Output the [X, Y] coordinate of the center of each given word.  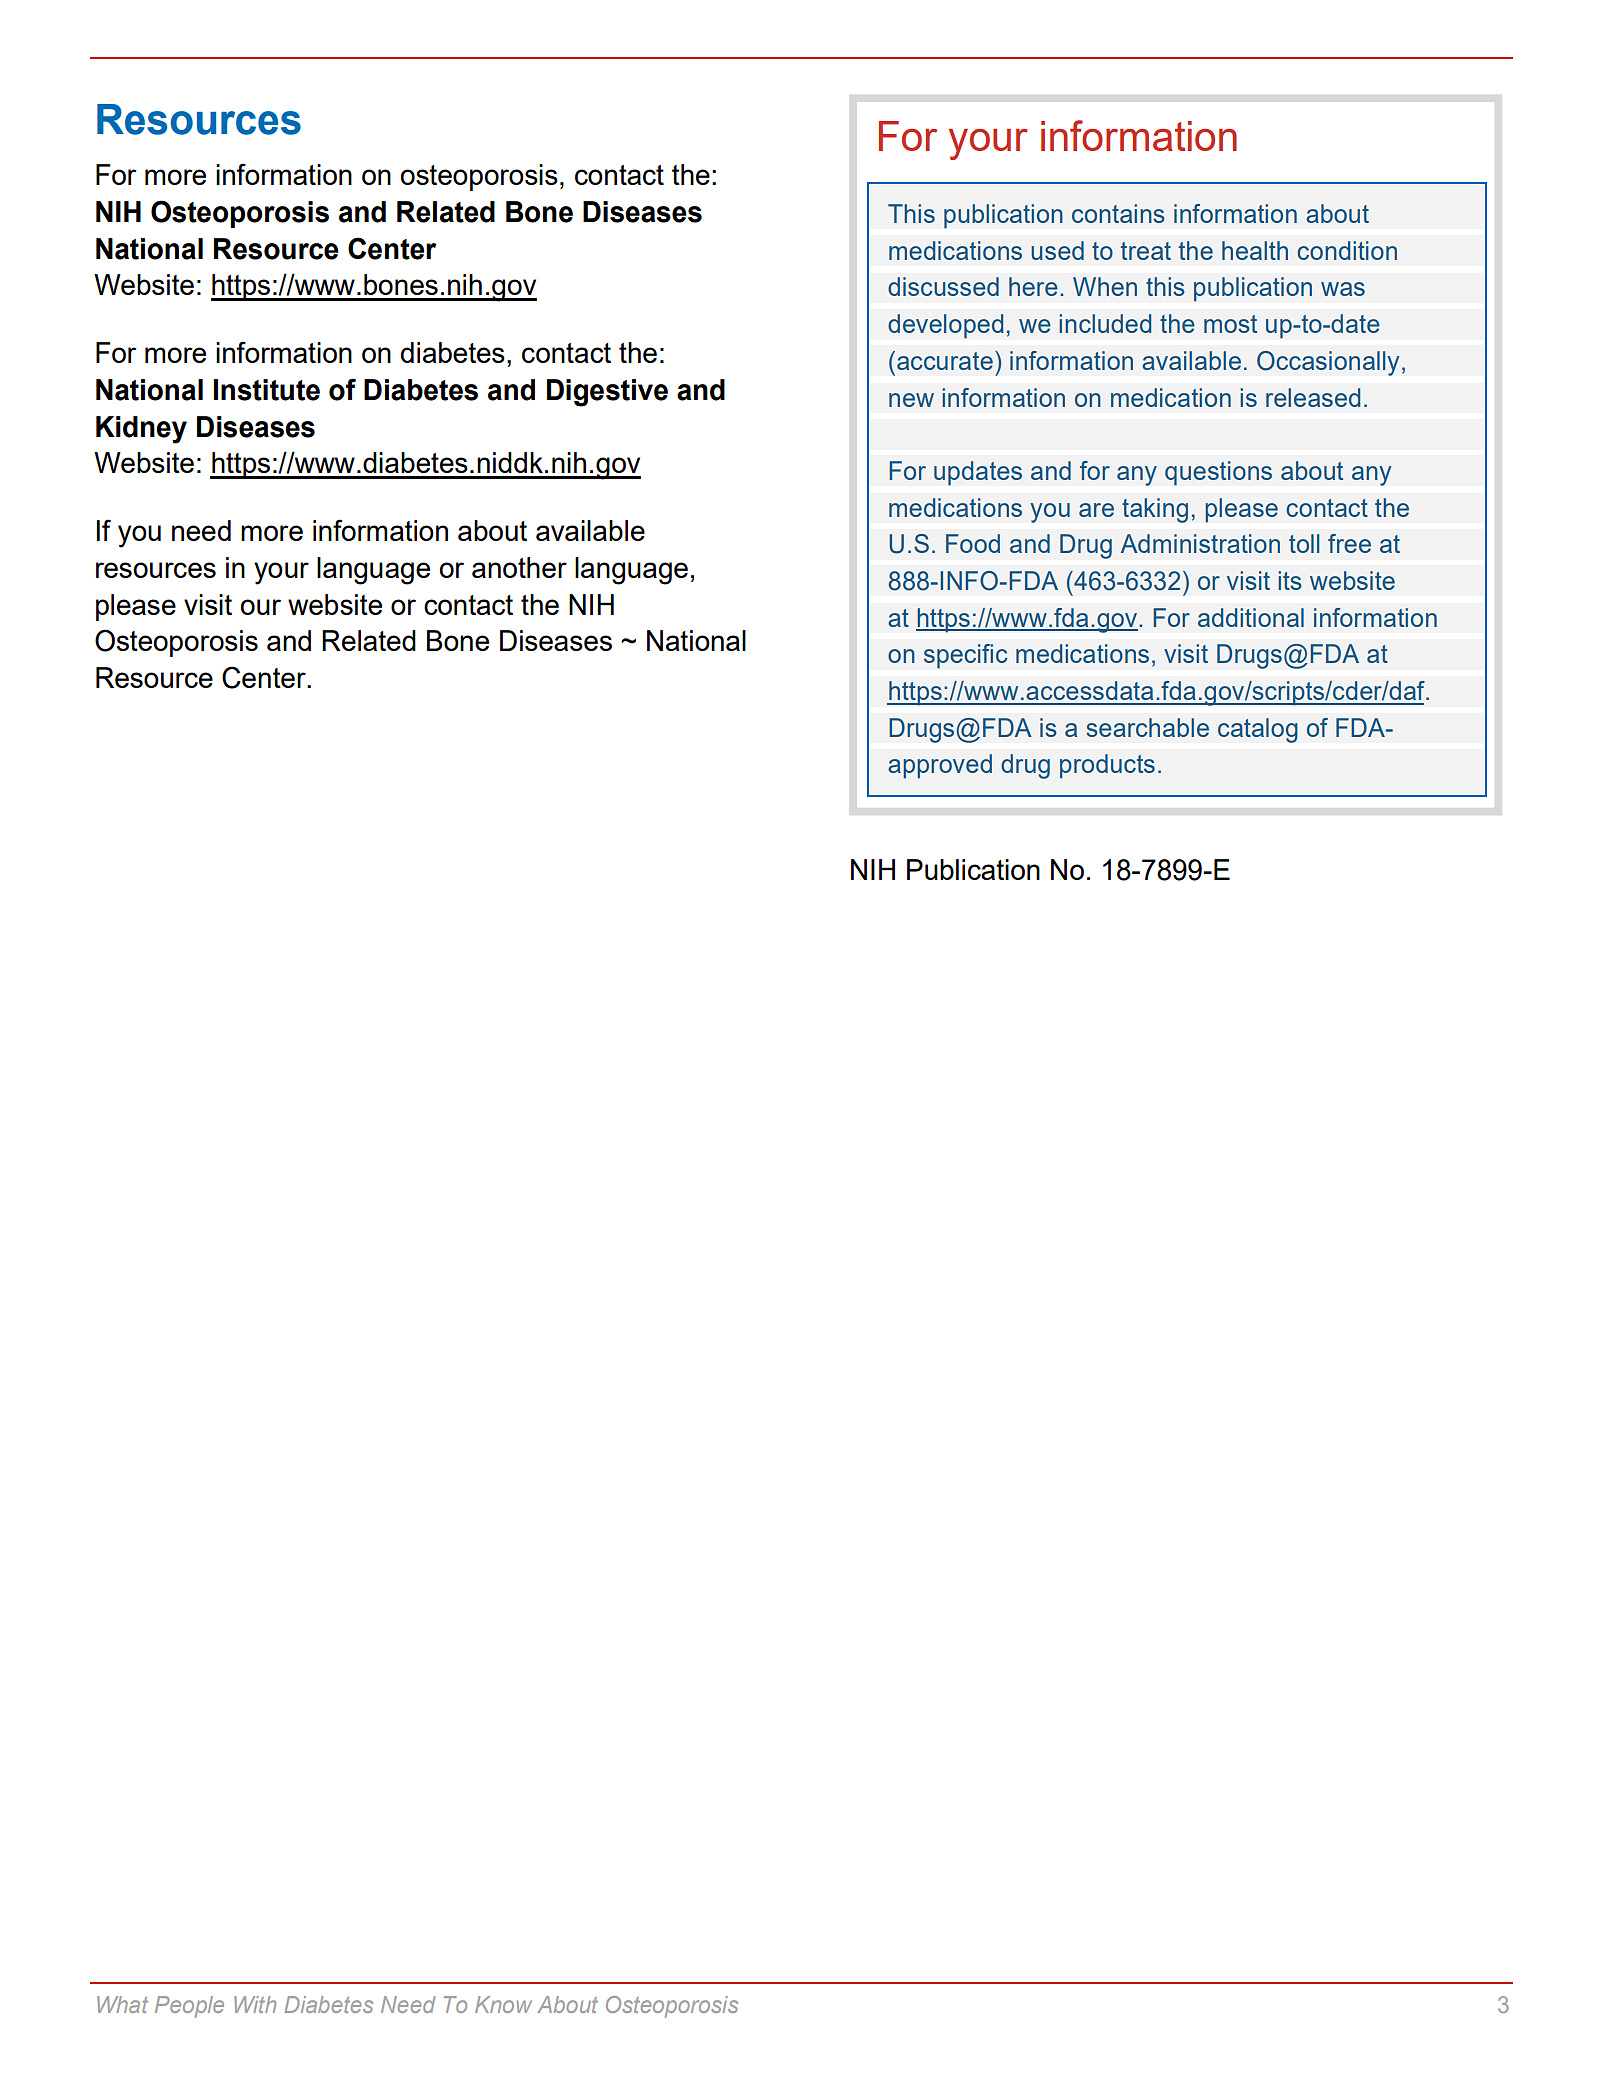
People [189, 2007]
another [519, 567]
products [1107, 766]
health [1255, 250]
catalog [1258, 730]
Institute [266, 390]
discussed [943, 286]
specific [966, 656]
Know [503, 2004]
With [255, 2004]
